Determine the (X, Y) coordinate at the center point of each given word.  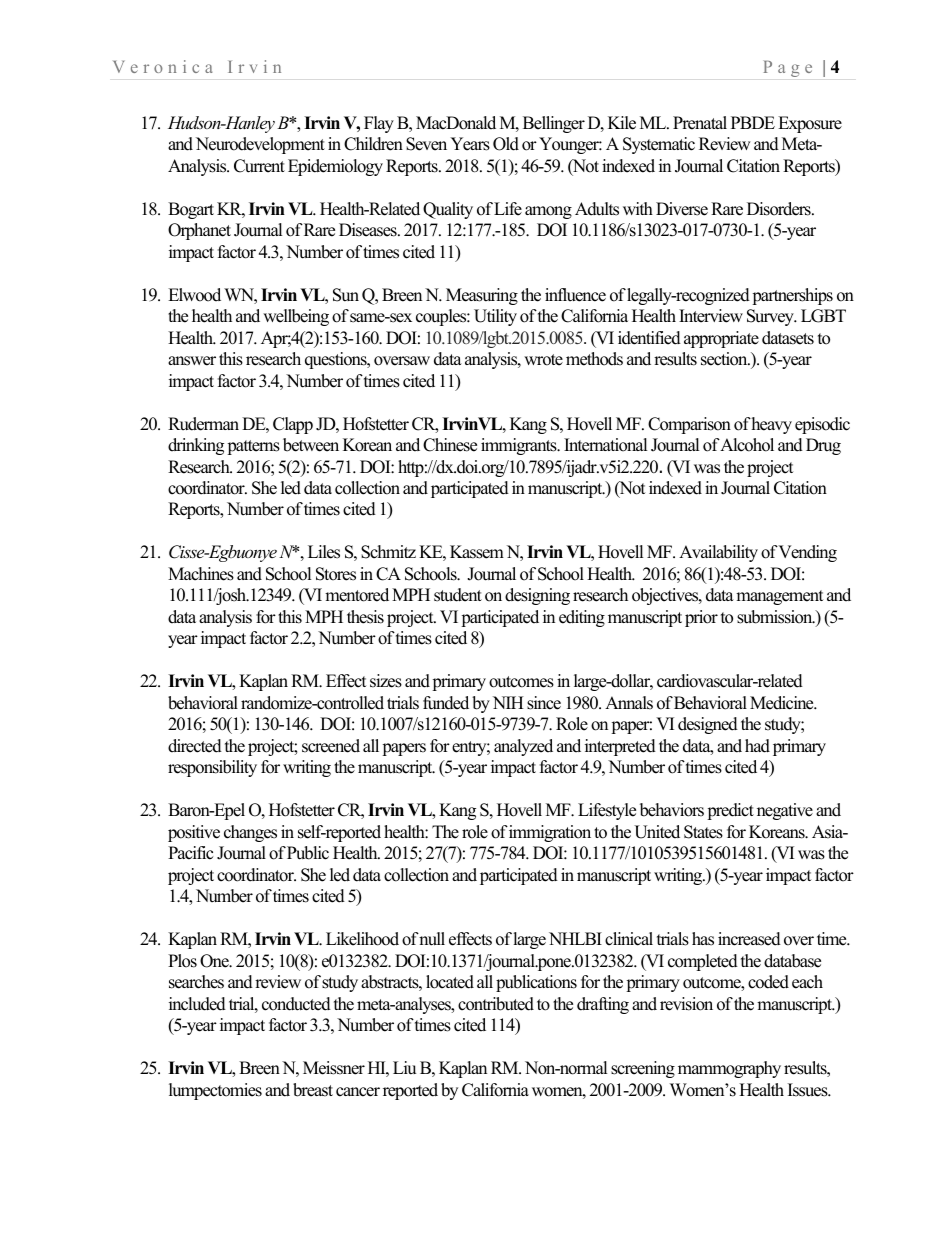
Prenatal (700, 123)
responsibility (212, 768)
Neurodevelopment (260, 145)
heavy (771, 425)
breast (313, 1090)
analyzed (523, 747)
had (757, 746)
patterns (253, 447)
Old (506, 144)
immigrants (520, 446)
